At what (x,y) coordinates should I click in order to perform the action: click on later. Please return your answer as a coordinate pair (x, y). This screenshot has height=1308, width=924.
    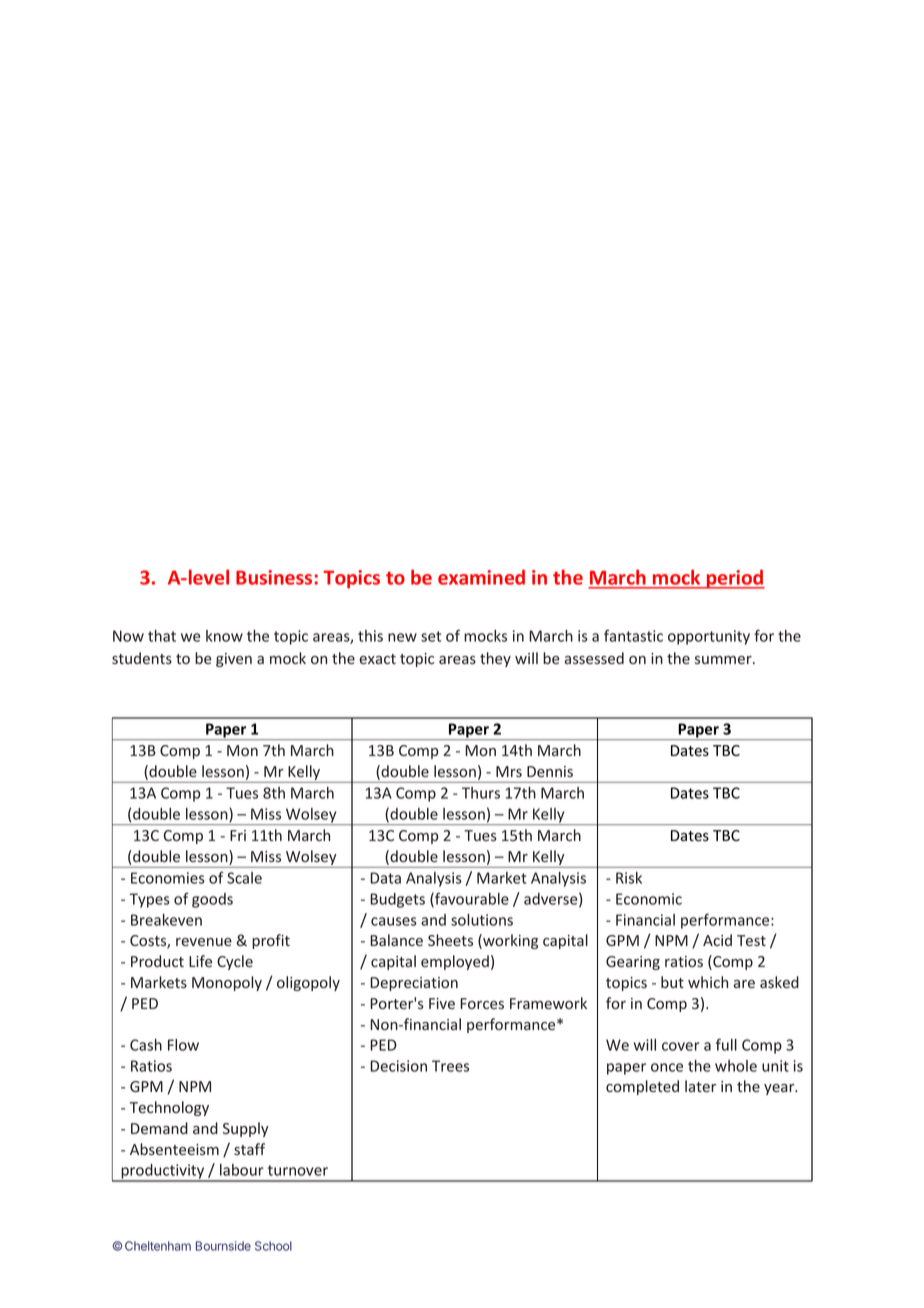
    Looking at the image, I should click on (700, 1086).
